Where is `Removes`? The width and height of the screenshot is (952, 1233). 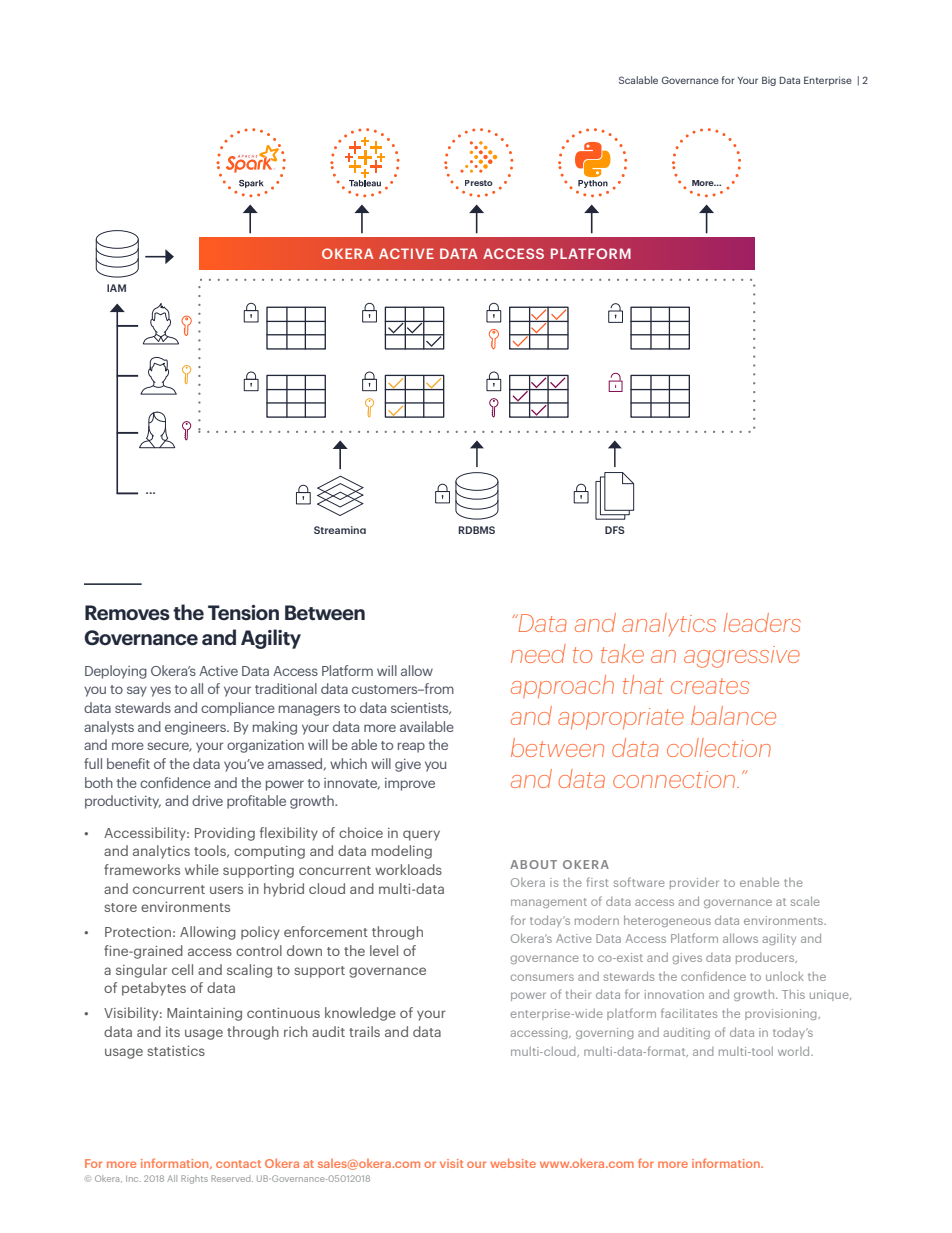 Removes is located at coordinates (127, 612).
